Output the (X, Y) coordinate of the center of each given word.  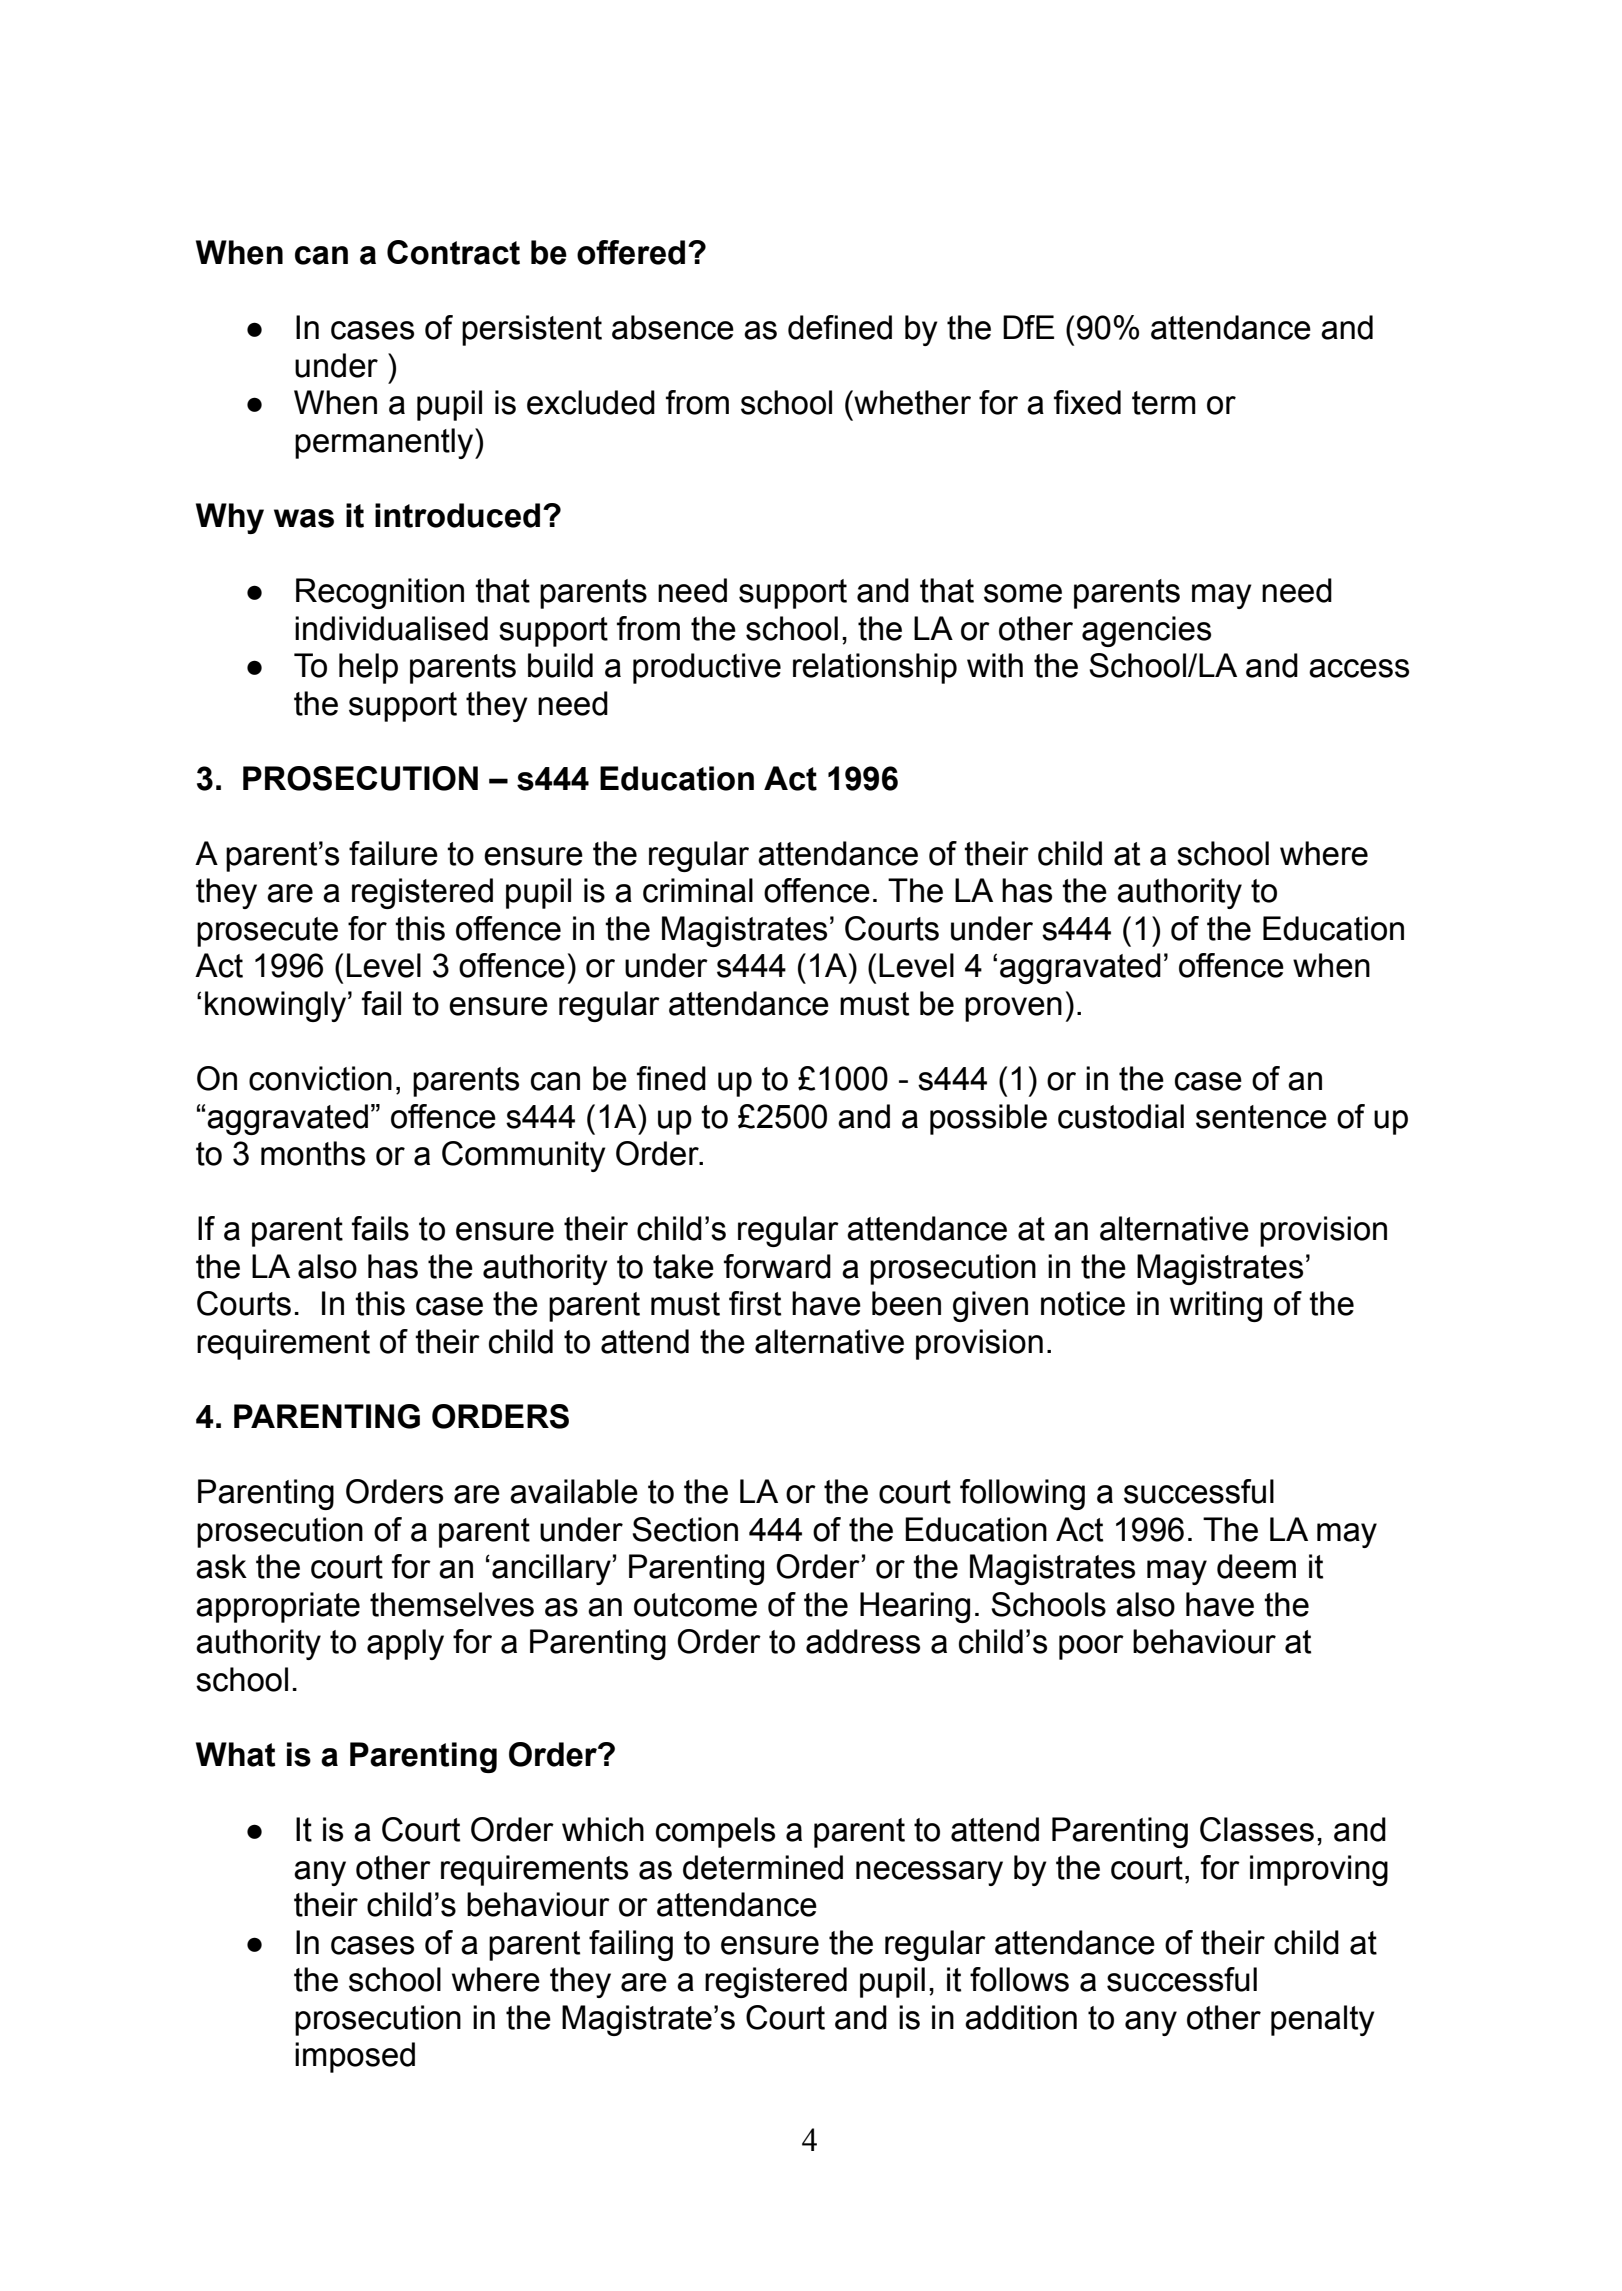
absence (673, 327)
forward (777, 1266)
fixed (1087, 402)
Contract (453, 252)
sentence (1261, 1117)
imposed (355, 2057)
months (313, 1153)
